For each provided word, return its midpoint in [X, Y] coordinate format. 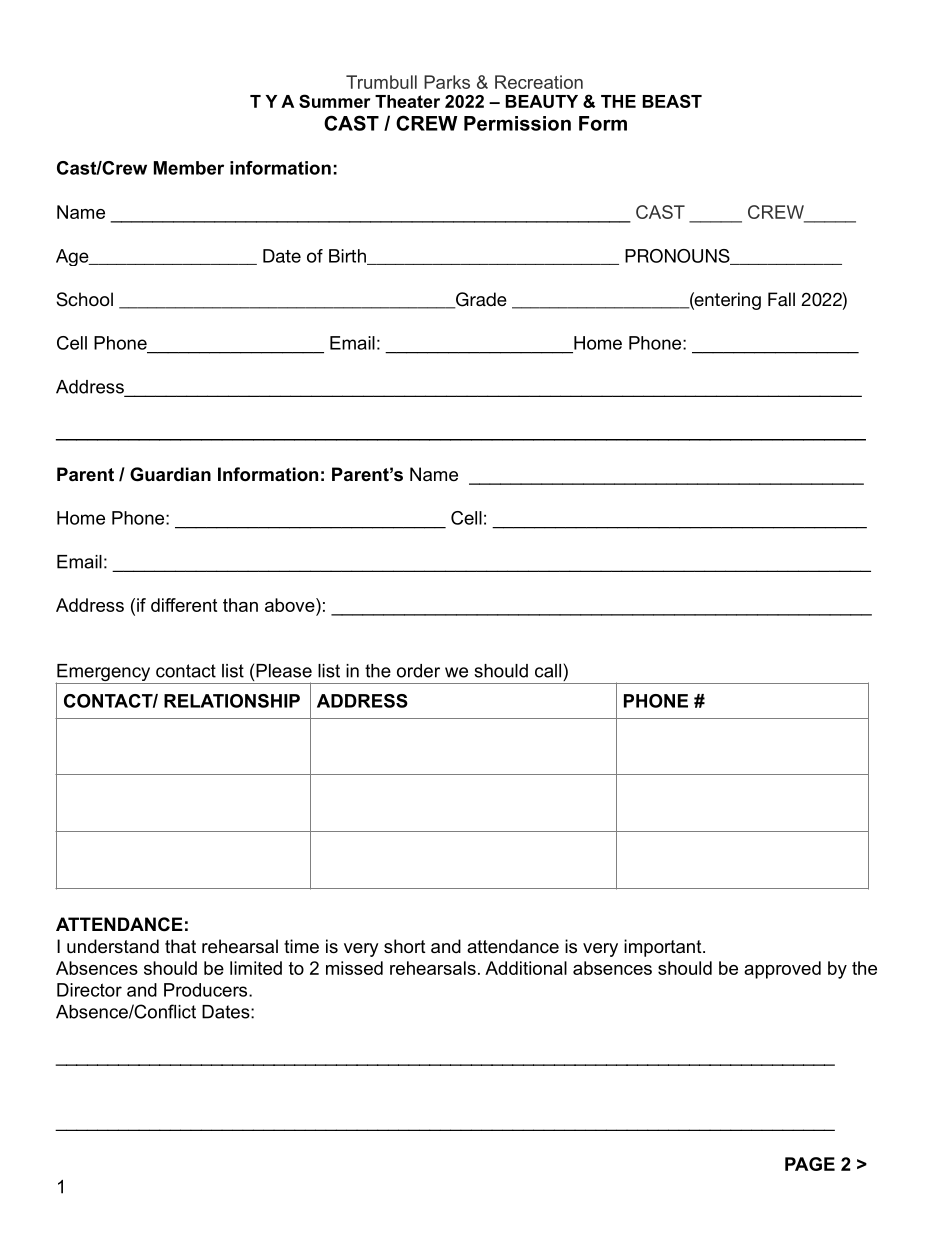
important [664, 948]
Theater [407, 101]
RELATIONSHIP [232, 701]
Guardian [170, 474]
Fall [781, 299]
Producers [207, 990]
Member [189, 168]
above [291, 605]
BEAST [672, 101]
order [418, 671]
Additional [526, 968]
